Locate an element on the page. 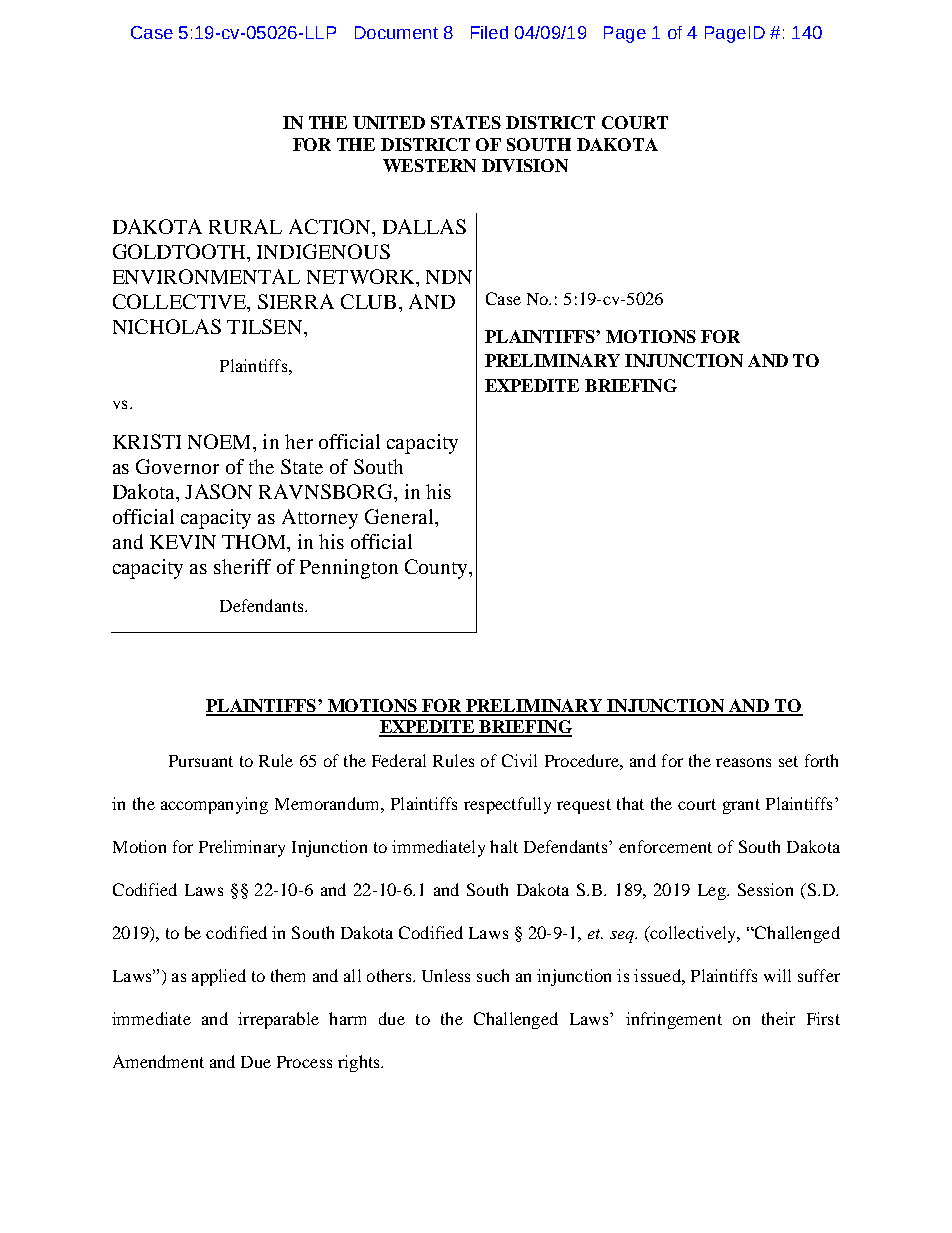 Image resolution: width=952 pixels, height=1233 pixels. halt is located at coordinates (504, 846).
